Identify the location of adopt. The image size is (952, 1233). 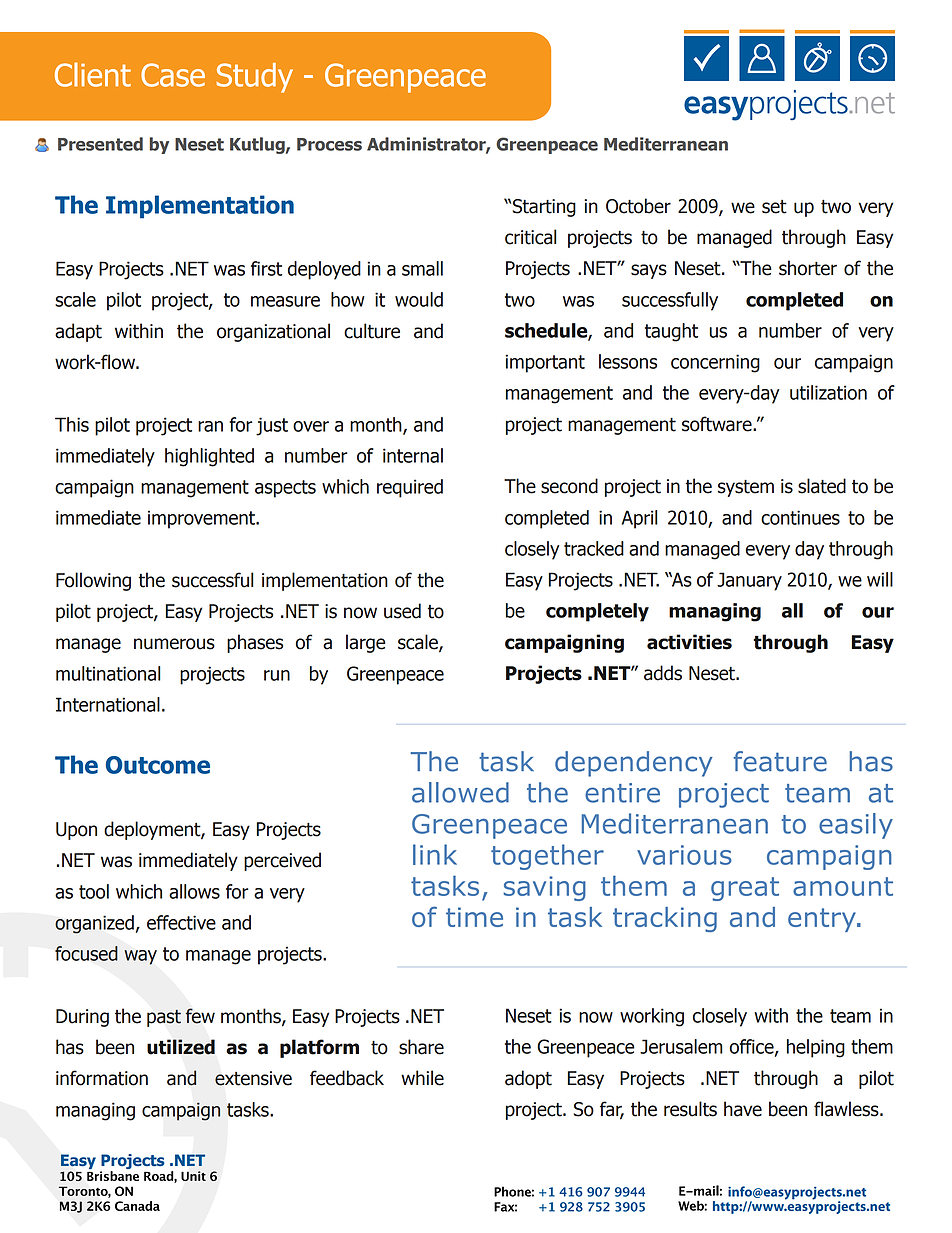
(528, 1079).
